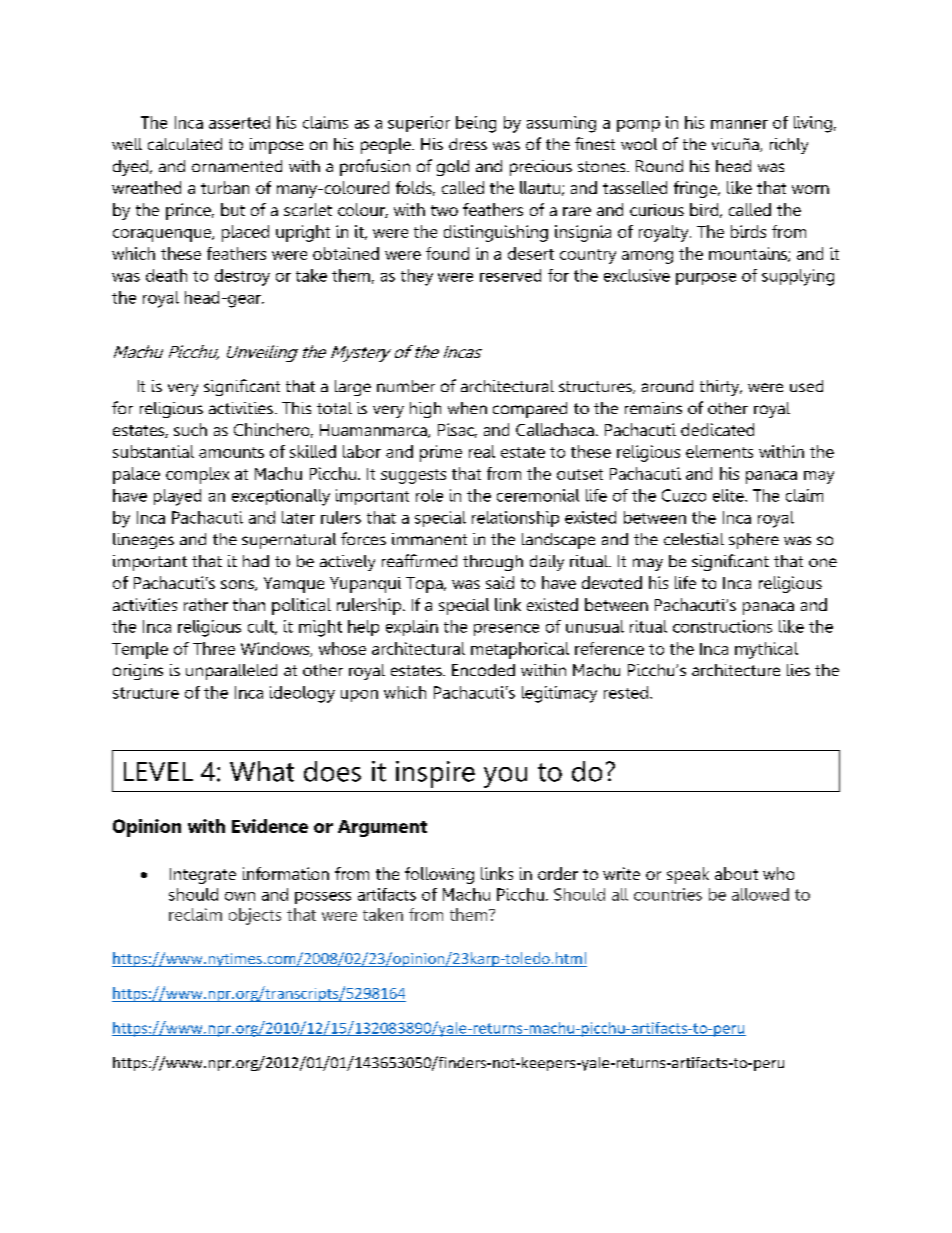  Describe the element at coordinates (729, 495) in the image. I see `elite` at that location.
